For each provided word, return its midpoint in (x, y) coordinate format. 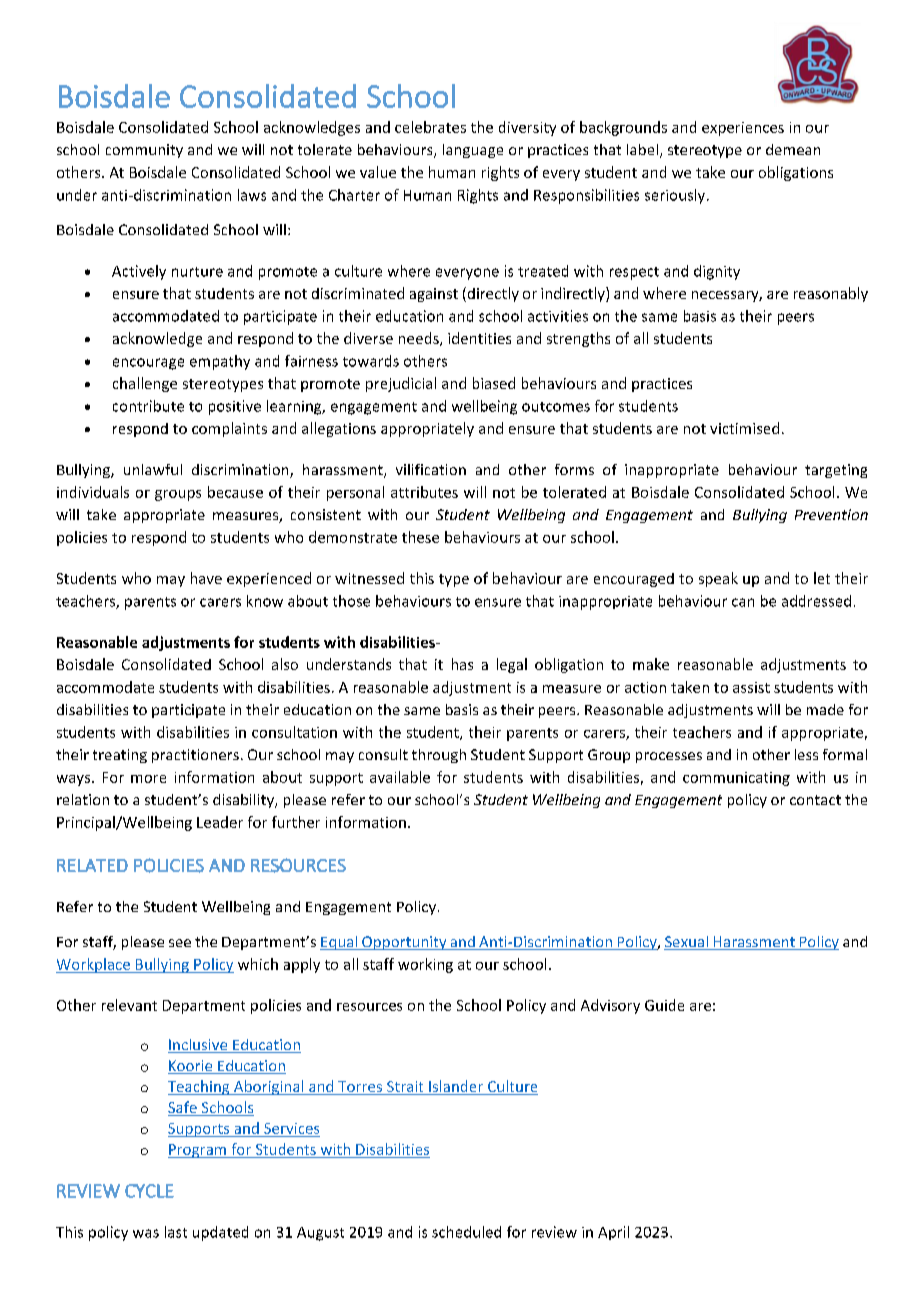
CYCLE (149, 1191)
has (462, 664)
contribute (148, 406)
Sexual (687, 943)
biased (494, 383)
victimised (744, 428)
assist (751, 687)
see (180, 943)
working (425, 965)
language (473, 151)
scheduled (466, 1232)
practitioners (195, 756)
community (144, 151)
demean (793, 149)
